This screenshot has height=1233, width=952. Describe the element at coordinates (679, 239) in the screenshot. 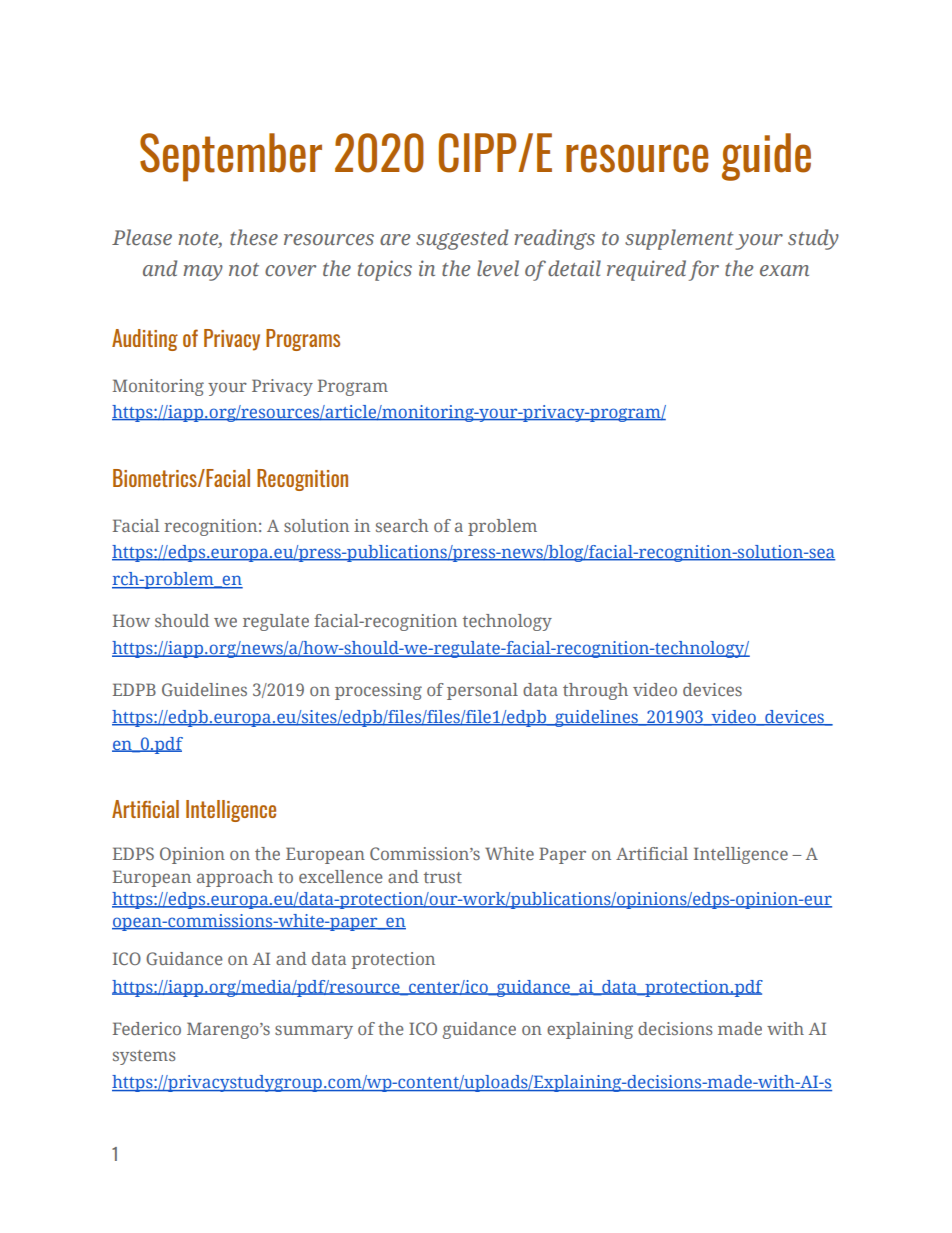

I see `supplement` at that location.
